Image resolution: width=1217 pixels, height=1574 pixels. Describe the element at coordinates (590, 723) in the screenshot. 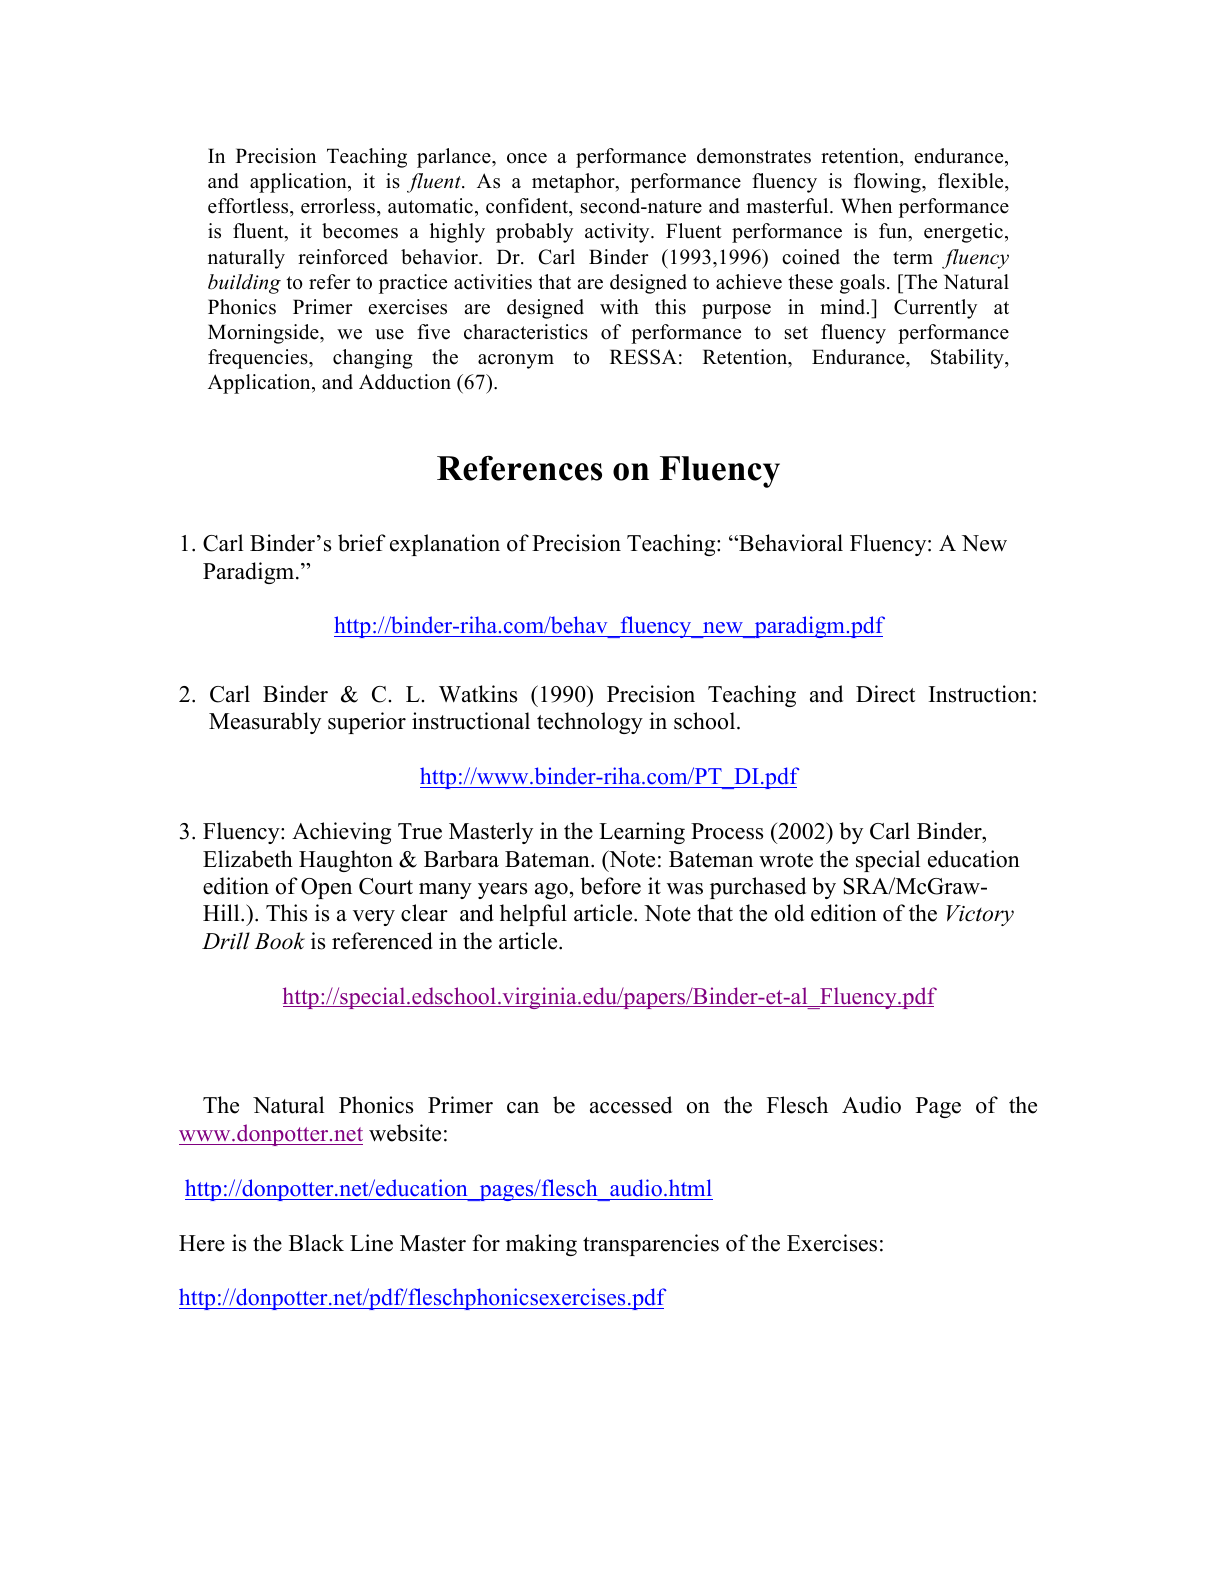

I see `technology` at that location.
